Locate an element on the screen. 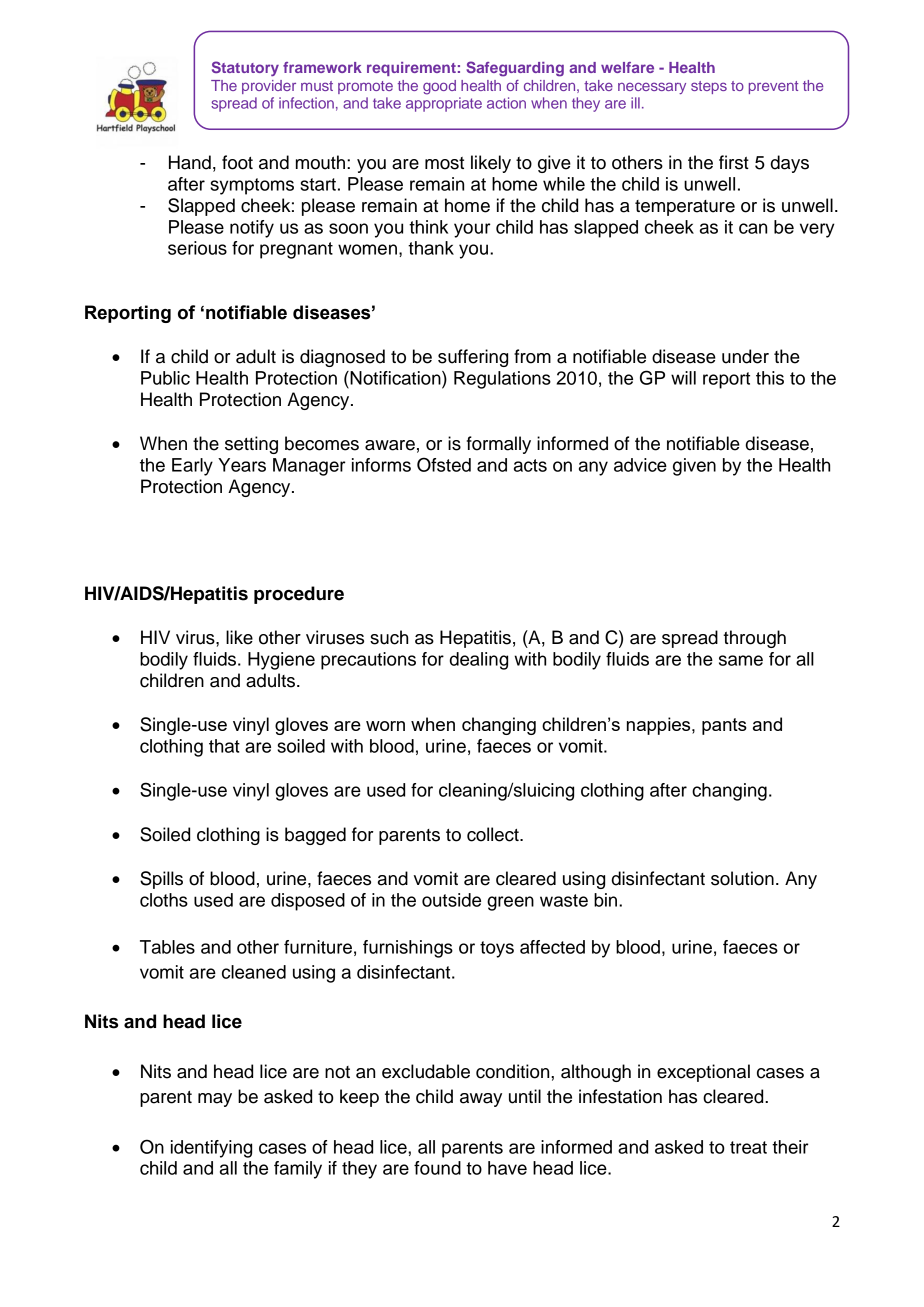 This screenshot has width=924, height=1307. identifying is located at coordinates (211, 1149).
